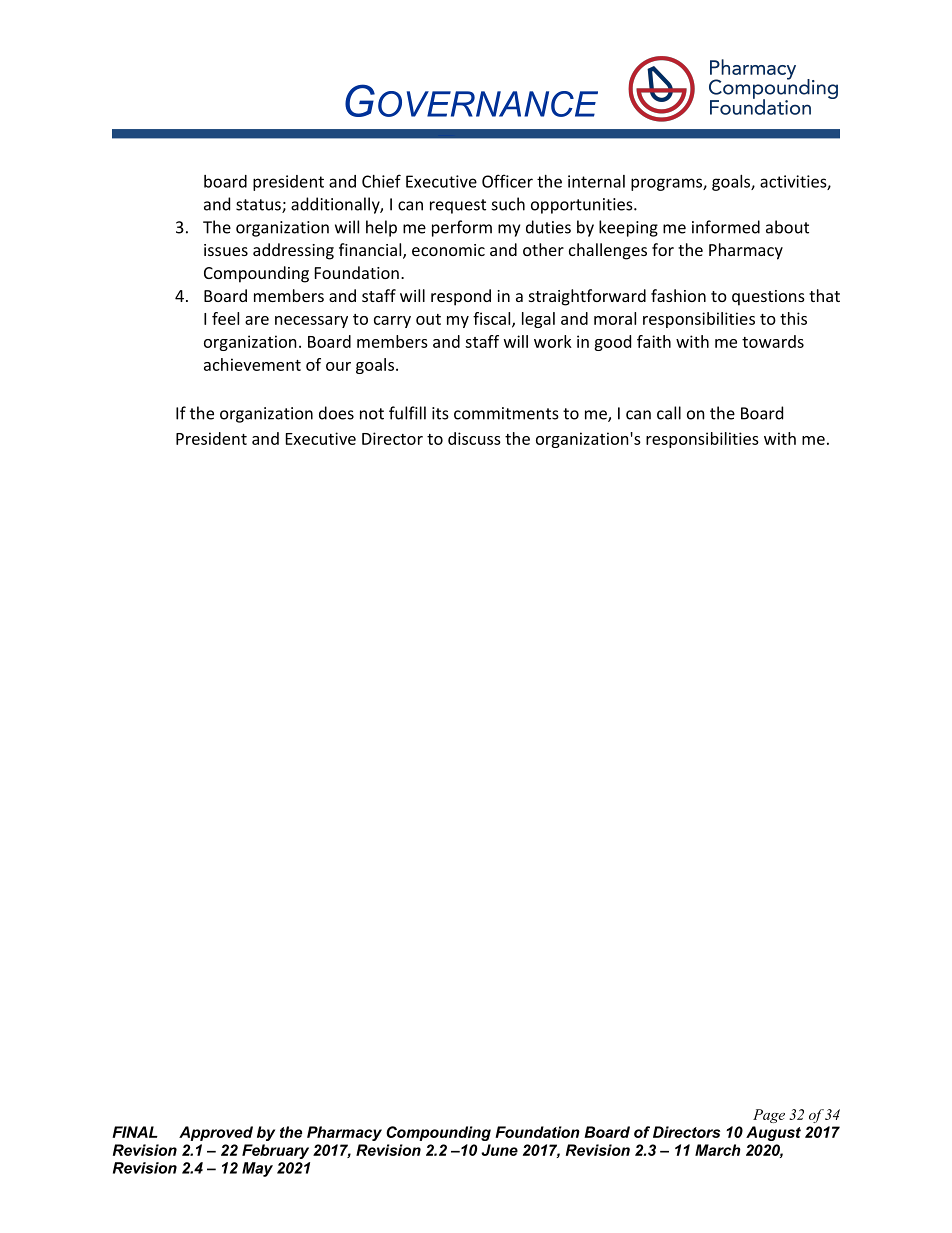 This screenshot has width=952, height=1233. Describe the element at coordinates (216, 1133) in the screenshot. I see `Approved` at that location.
